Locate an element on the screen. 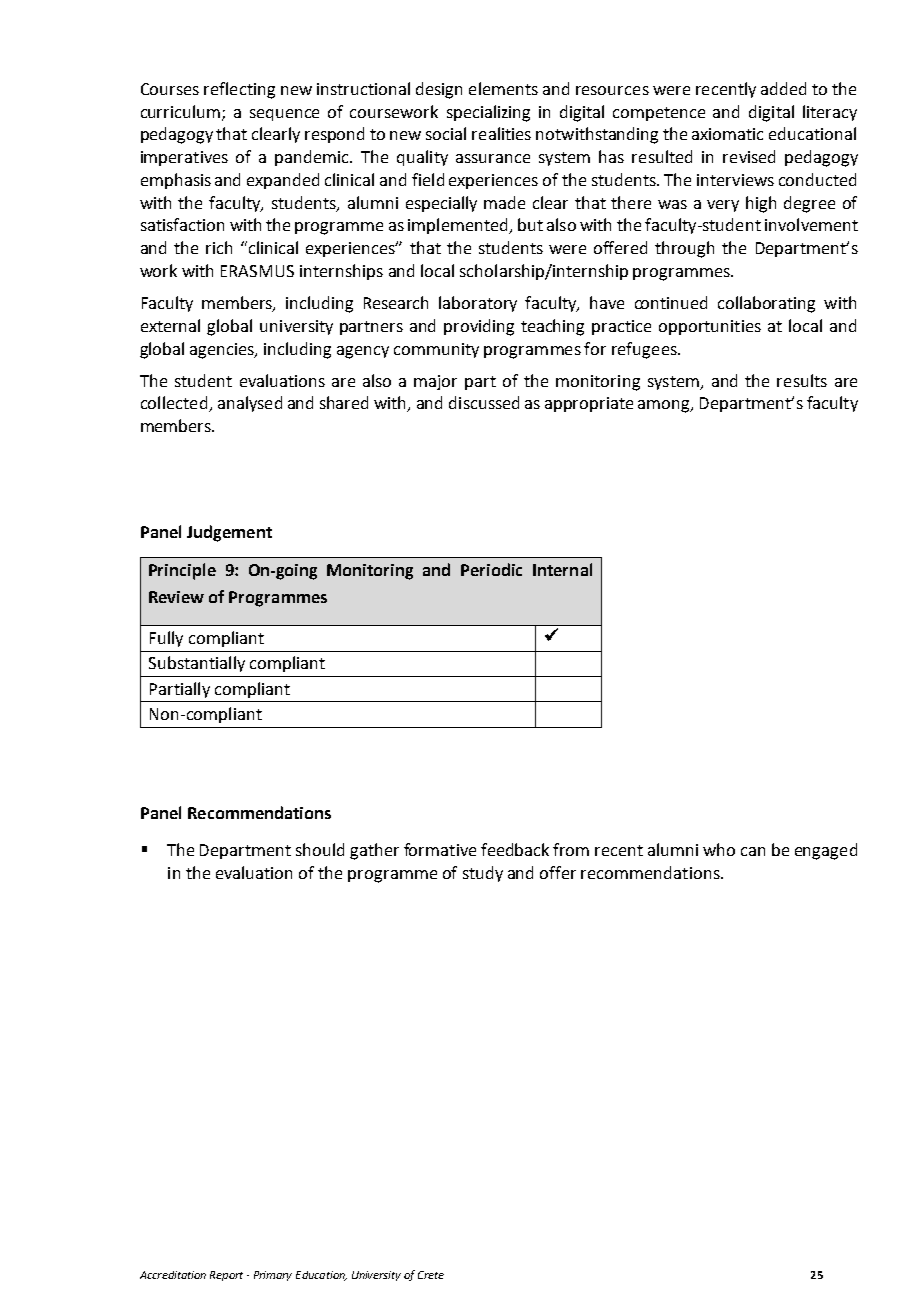 The height and width of the screenshot is (1308, 924). Report is located at coordinates (226, 1276).
